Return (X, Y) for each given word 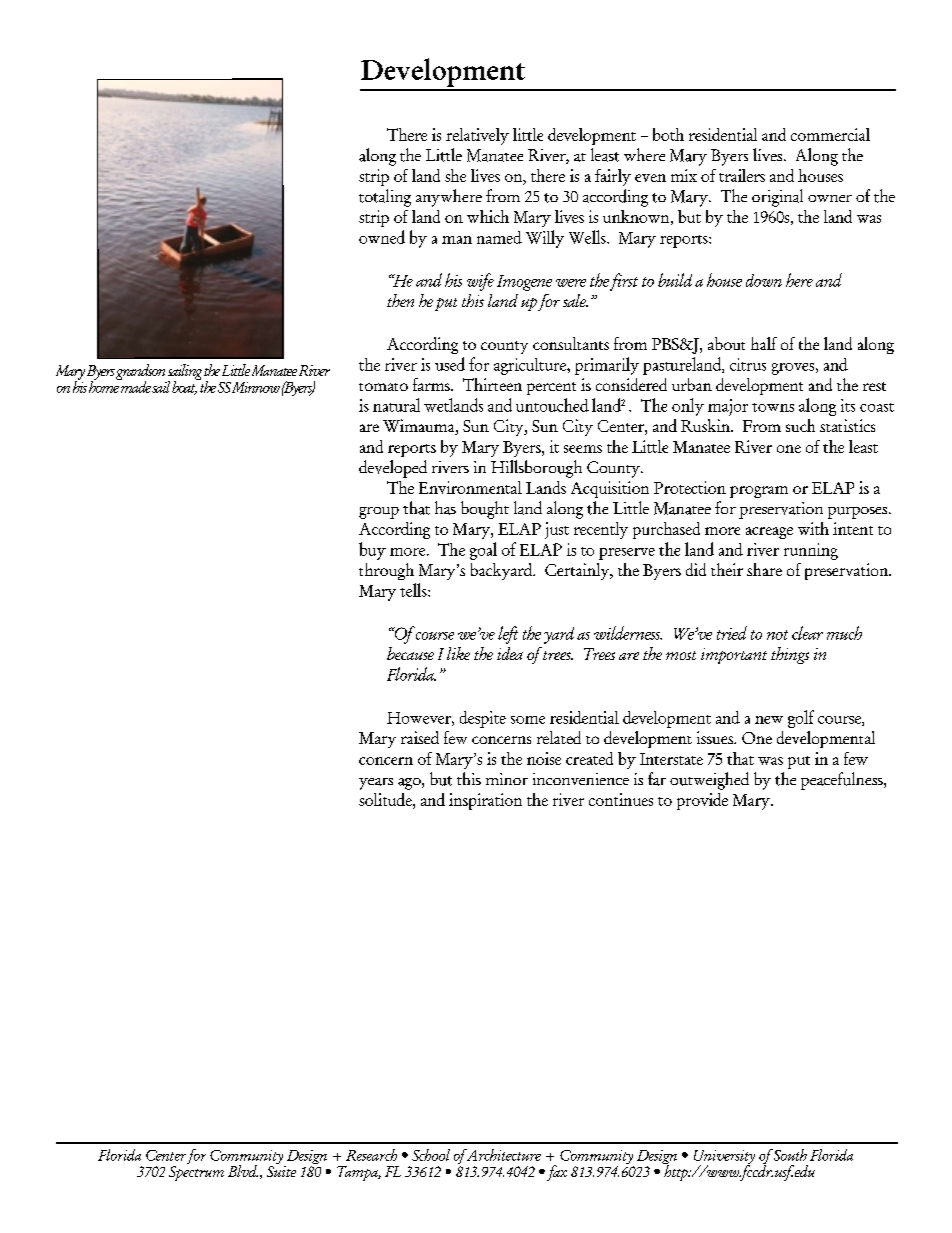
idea (510, 653)
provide (702, 801)
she (455, 175)
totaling (385, 198)
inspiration (485, 801)
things (790, 655)
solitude (386, 799)
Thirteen (492, 384)
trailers (742, 175)
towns (773, 407)
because (410, 653)
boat (185, 386)
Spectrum (196, 1173)
